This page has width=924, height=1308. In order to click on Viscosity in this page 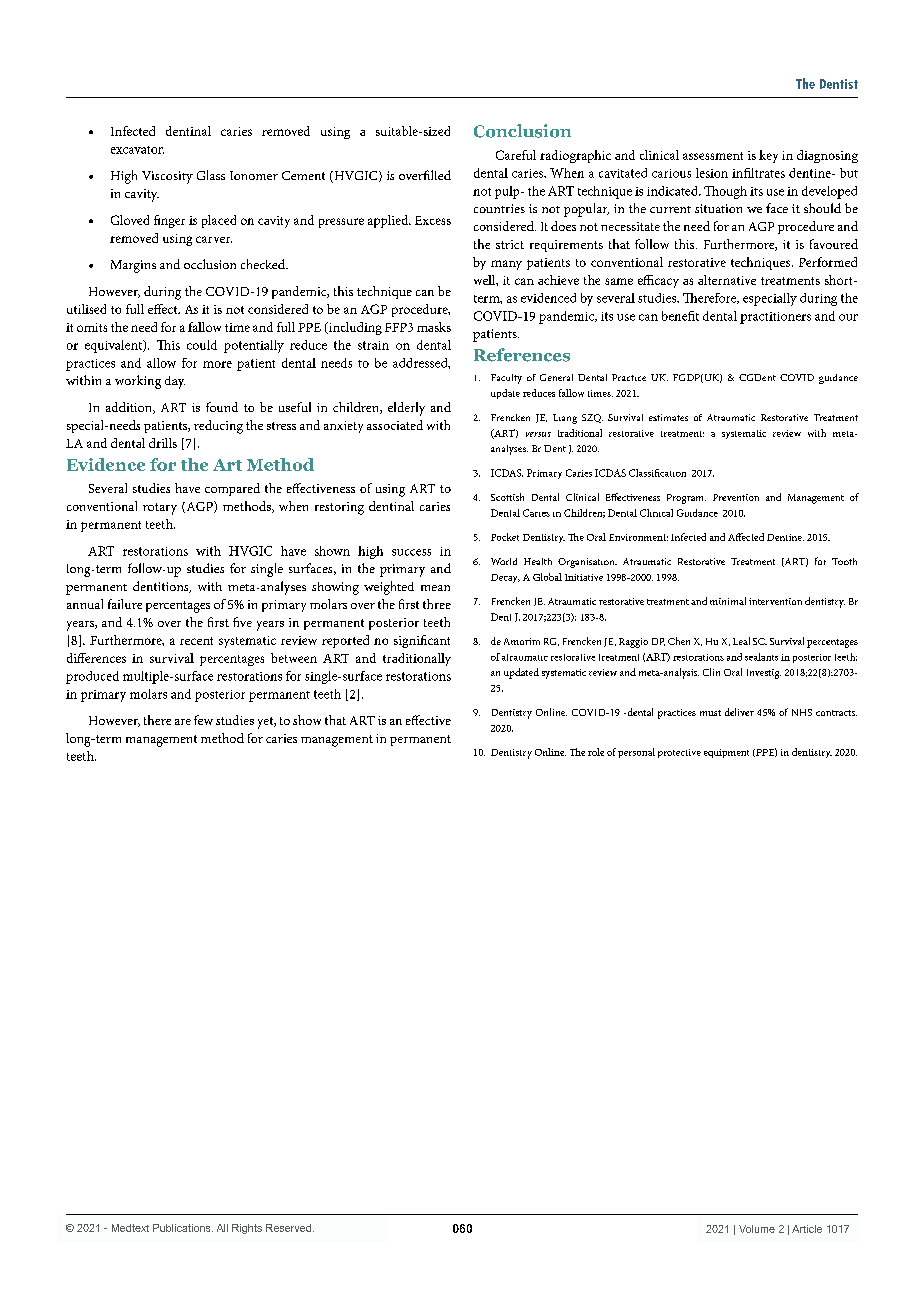, I will do `click(167, 177)`.
